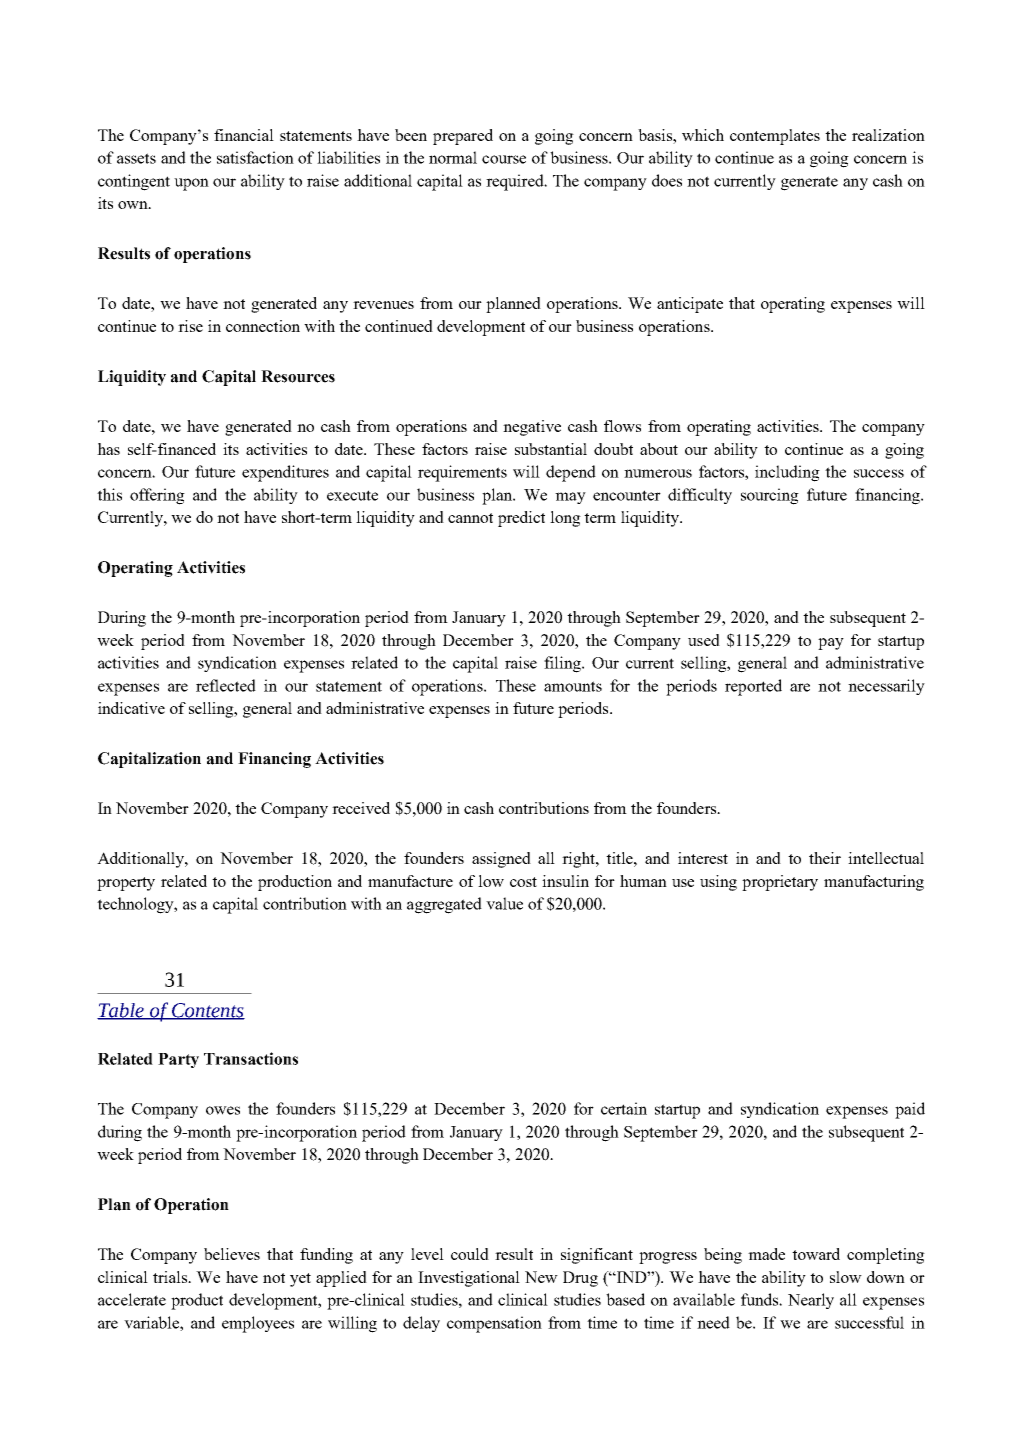  I want to click on trials, so click(171, 1277).
